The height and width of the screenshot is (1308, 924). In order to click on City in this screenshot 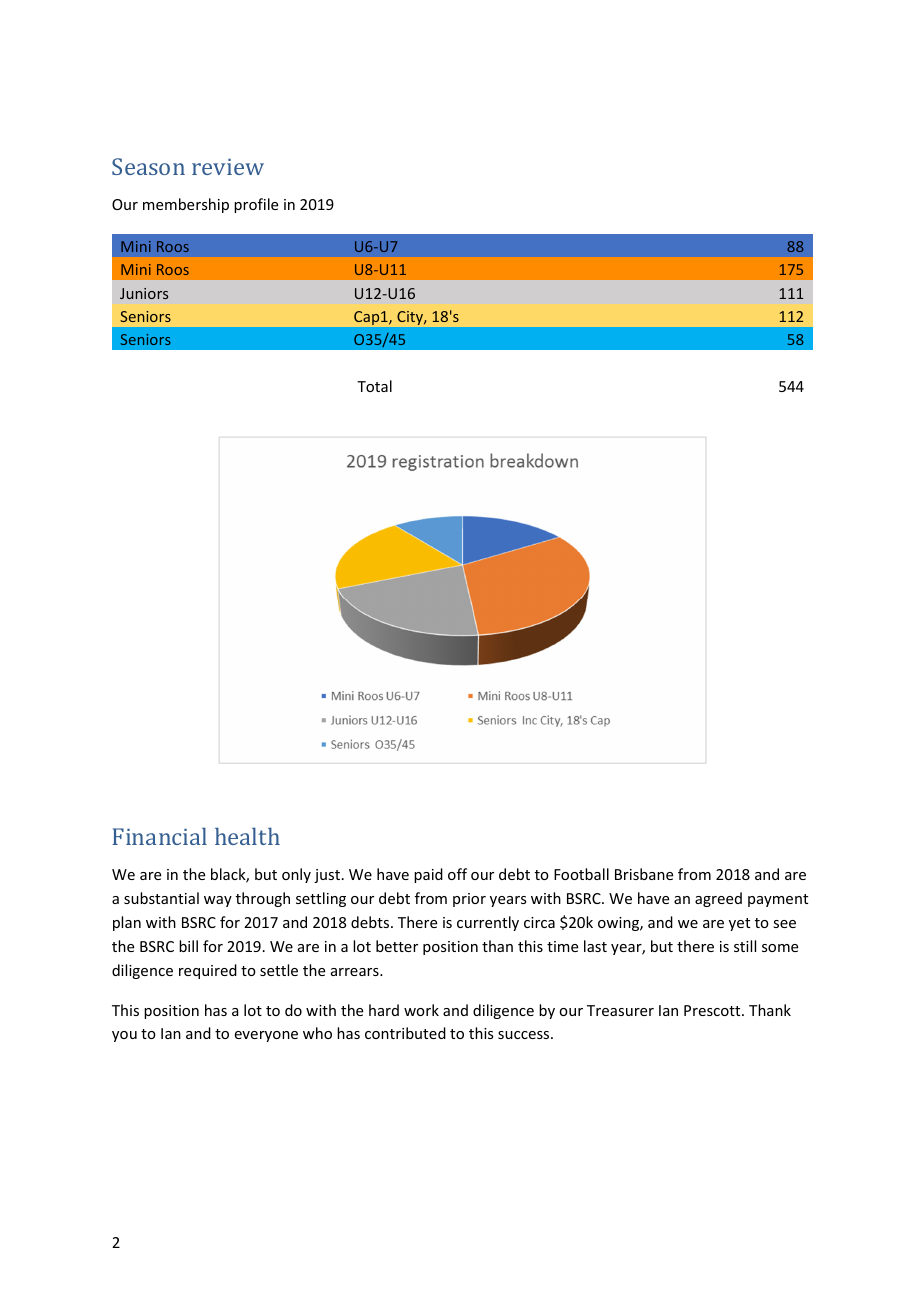, I will do `click(411, 318)`.
